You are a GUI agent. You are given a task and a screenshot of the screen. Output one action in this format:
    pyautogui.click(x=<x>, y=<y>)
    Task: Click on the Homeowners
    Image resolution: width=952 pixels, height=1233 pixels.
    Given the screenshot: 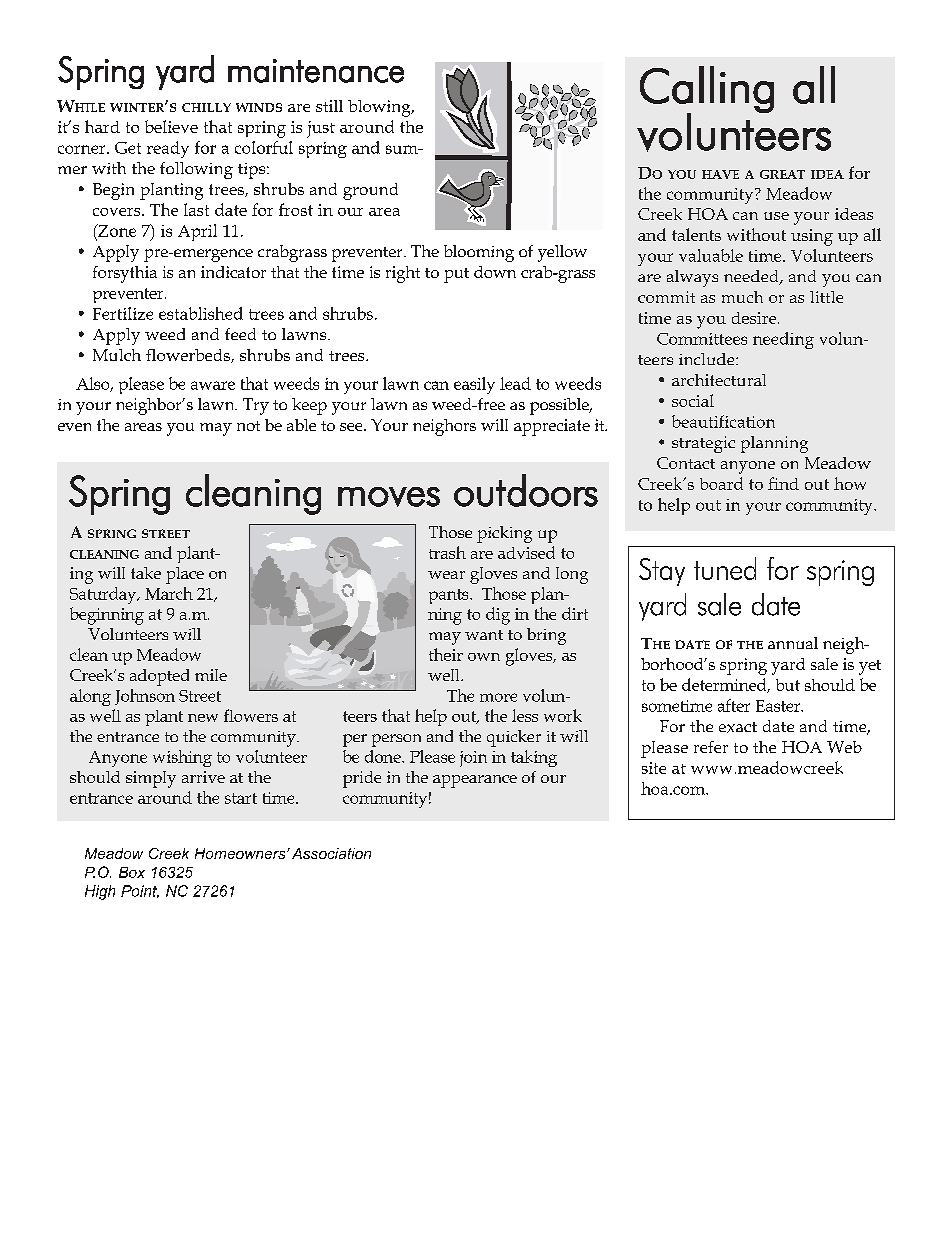 What is the action you would take?
    pyautogui.click(x=241, y=853)
